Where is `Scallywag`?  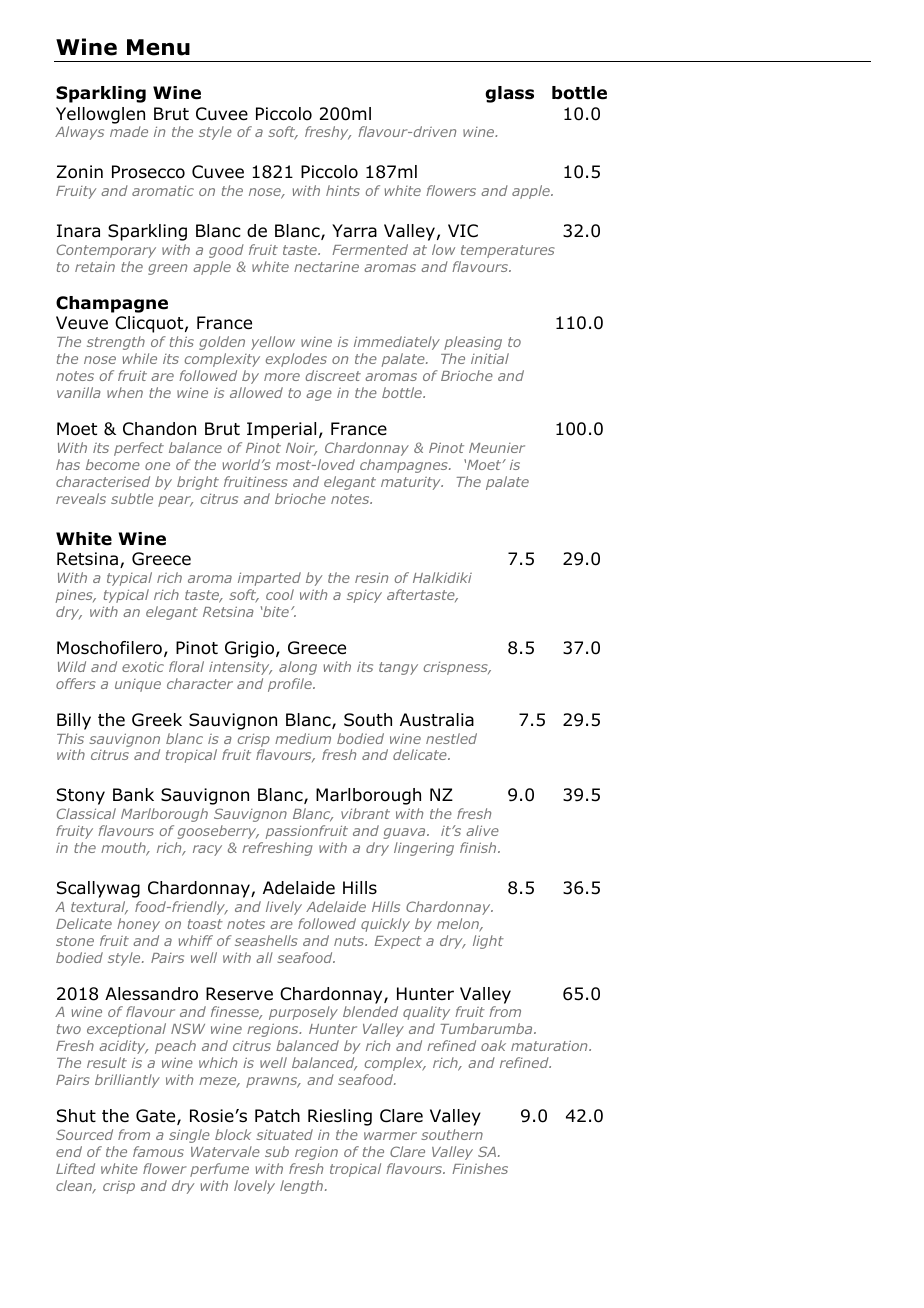 Scallywag is located at coordinates (98, 889).
